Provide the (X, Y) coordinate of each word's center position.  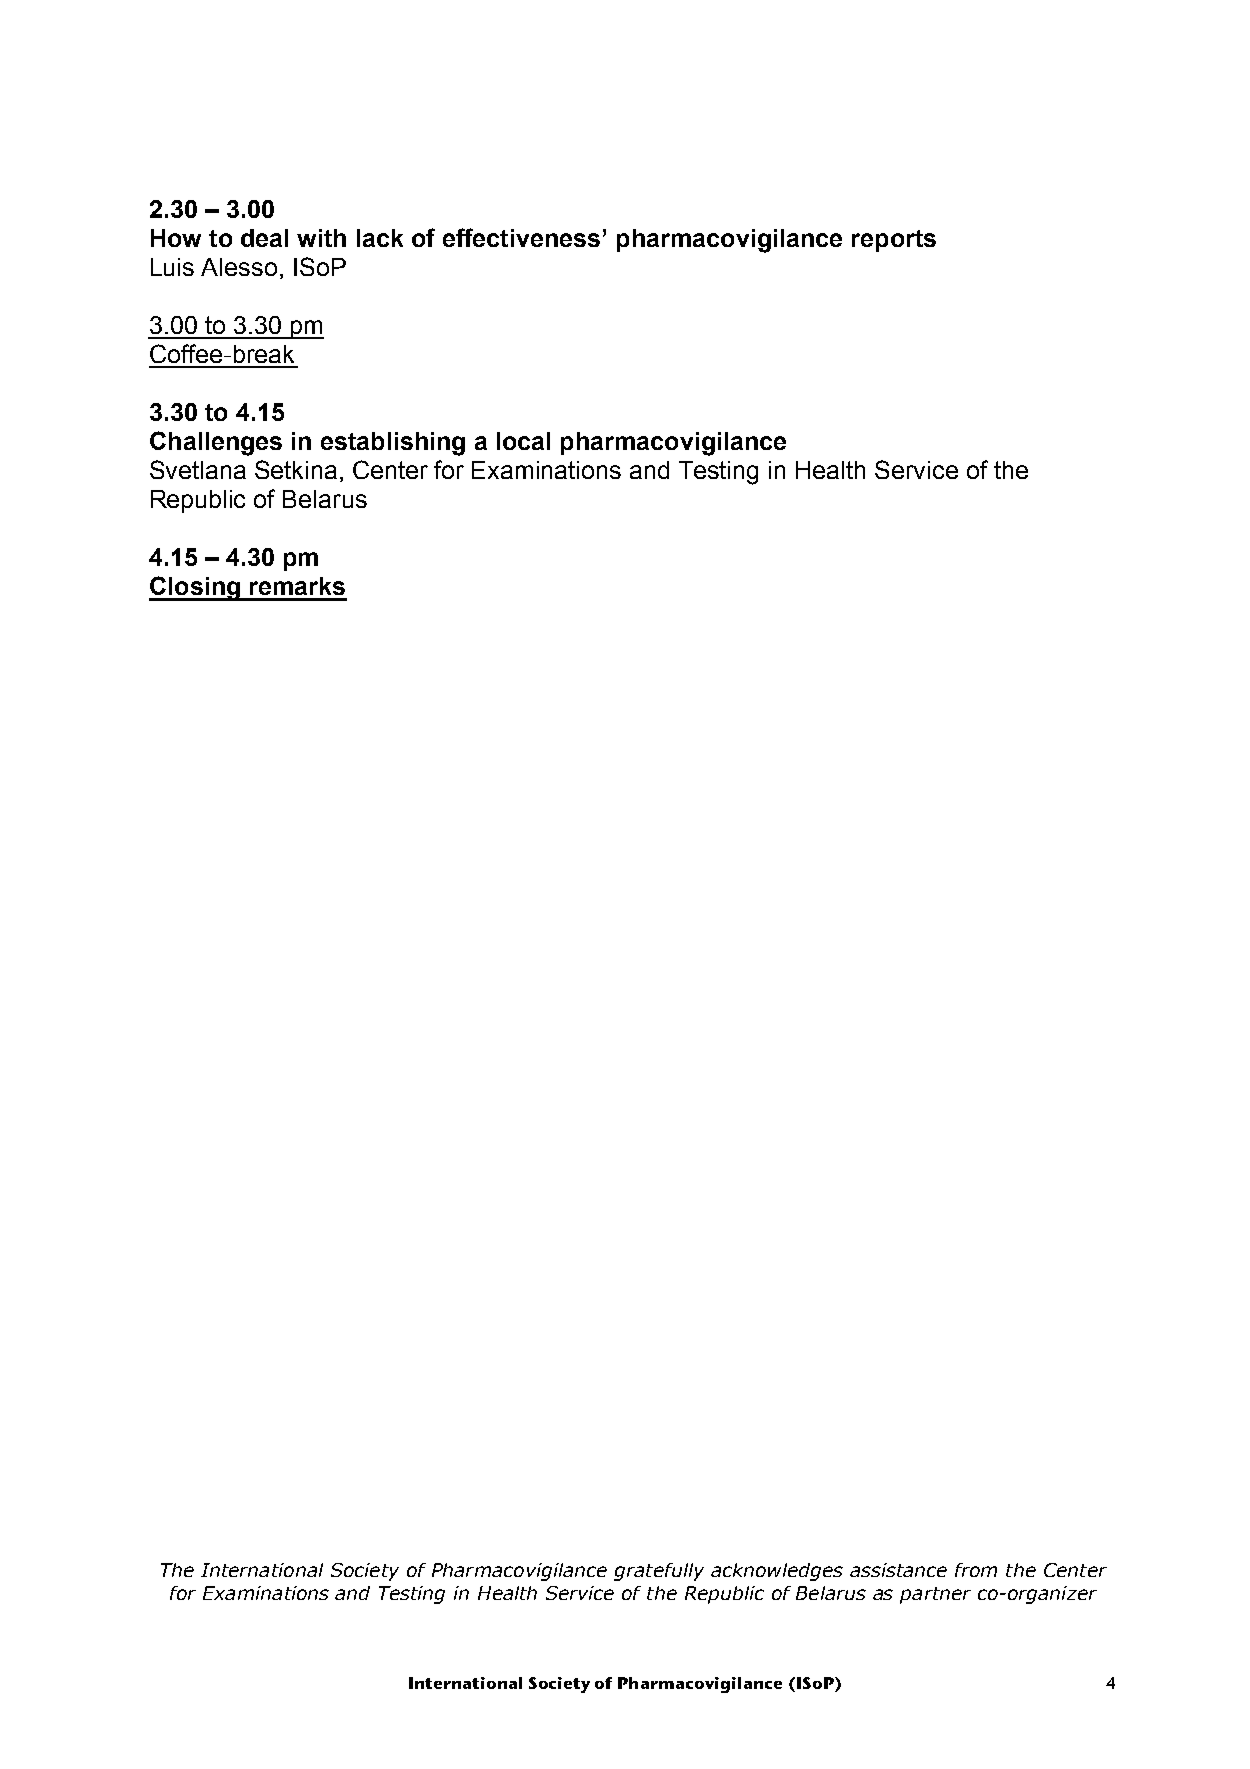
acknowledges (777, 1572)
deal (264, 238)
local (523, 441)
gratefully (659, 1572)
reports (894, 241)
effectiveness (521, 237)
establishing (393, 444)
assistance (898, 1570)
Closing (195, 588)
